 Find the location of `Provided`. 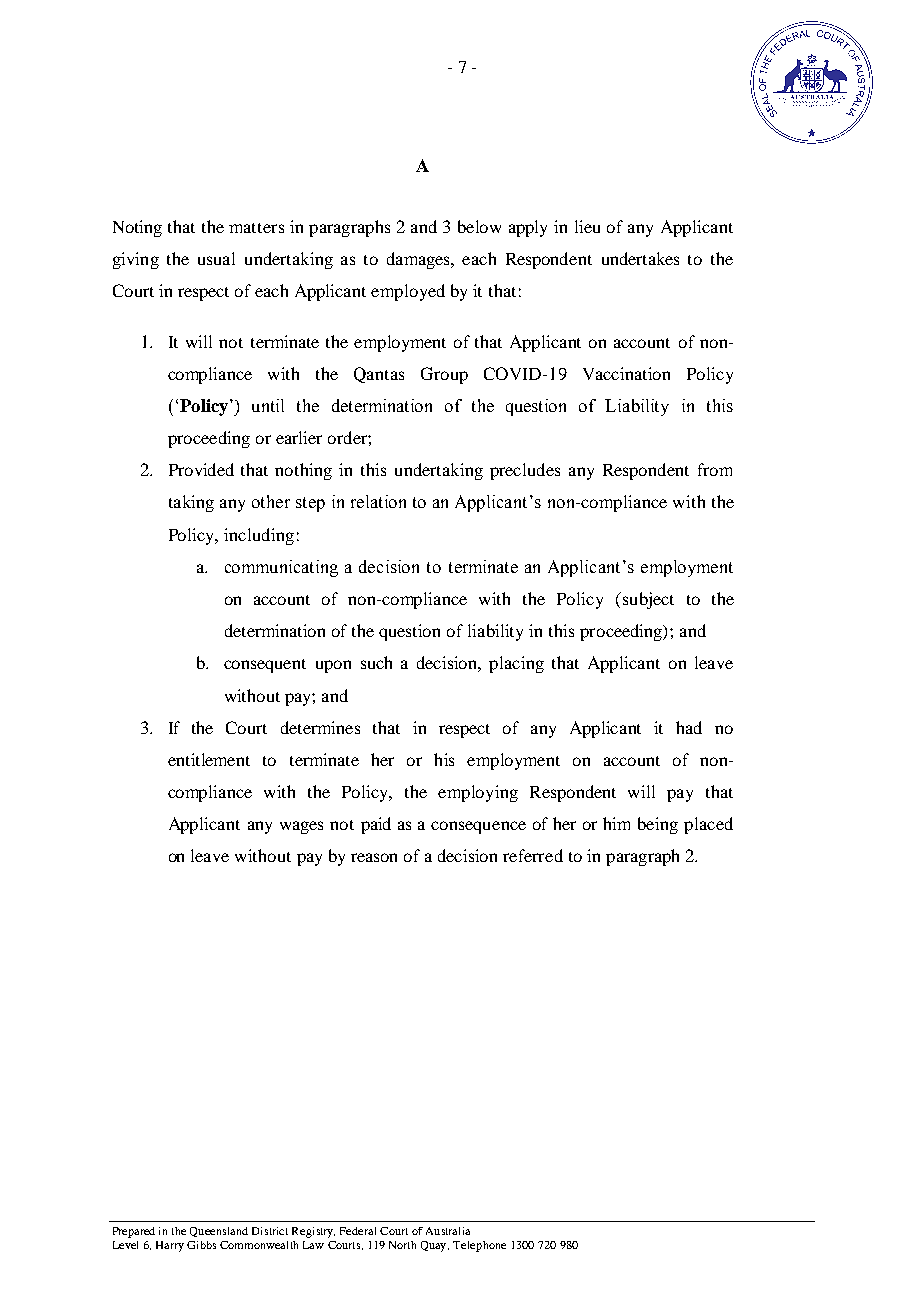

Provided is located at coordinates (201, 469).
